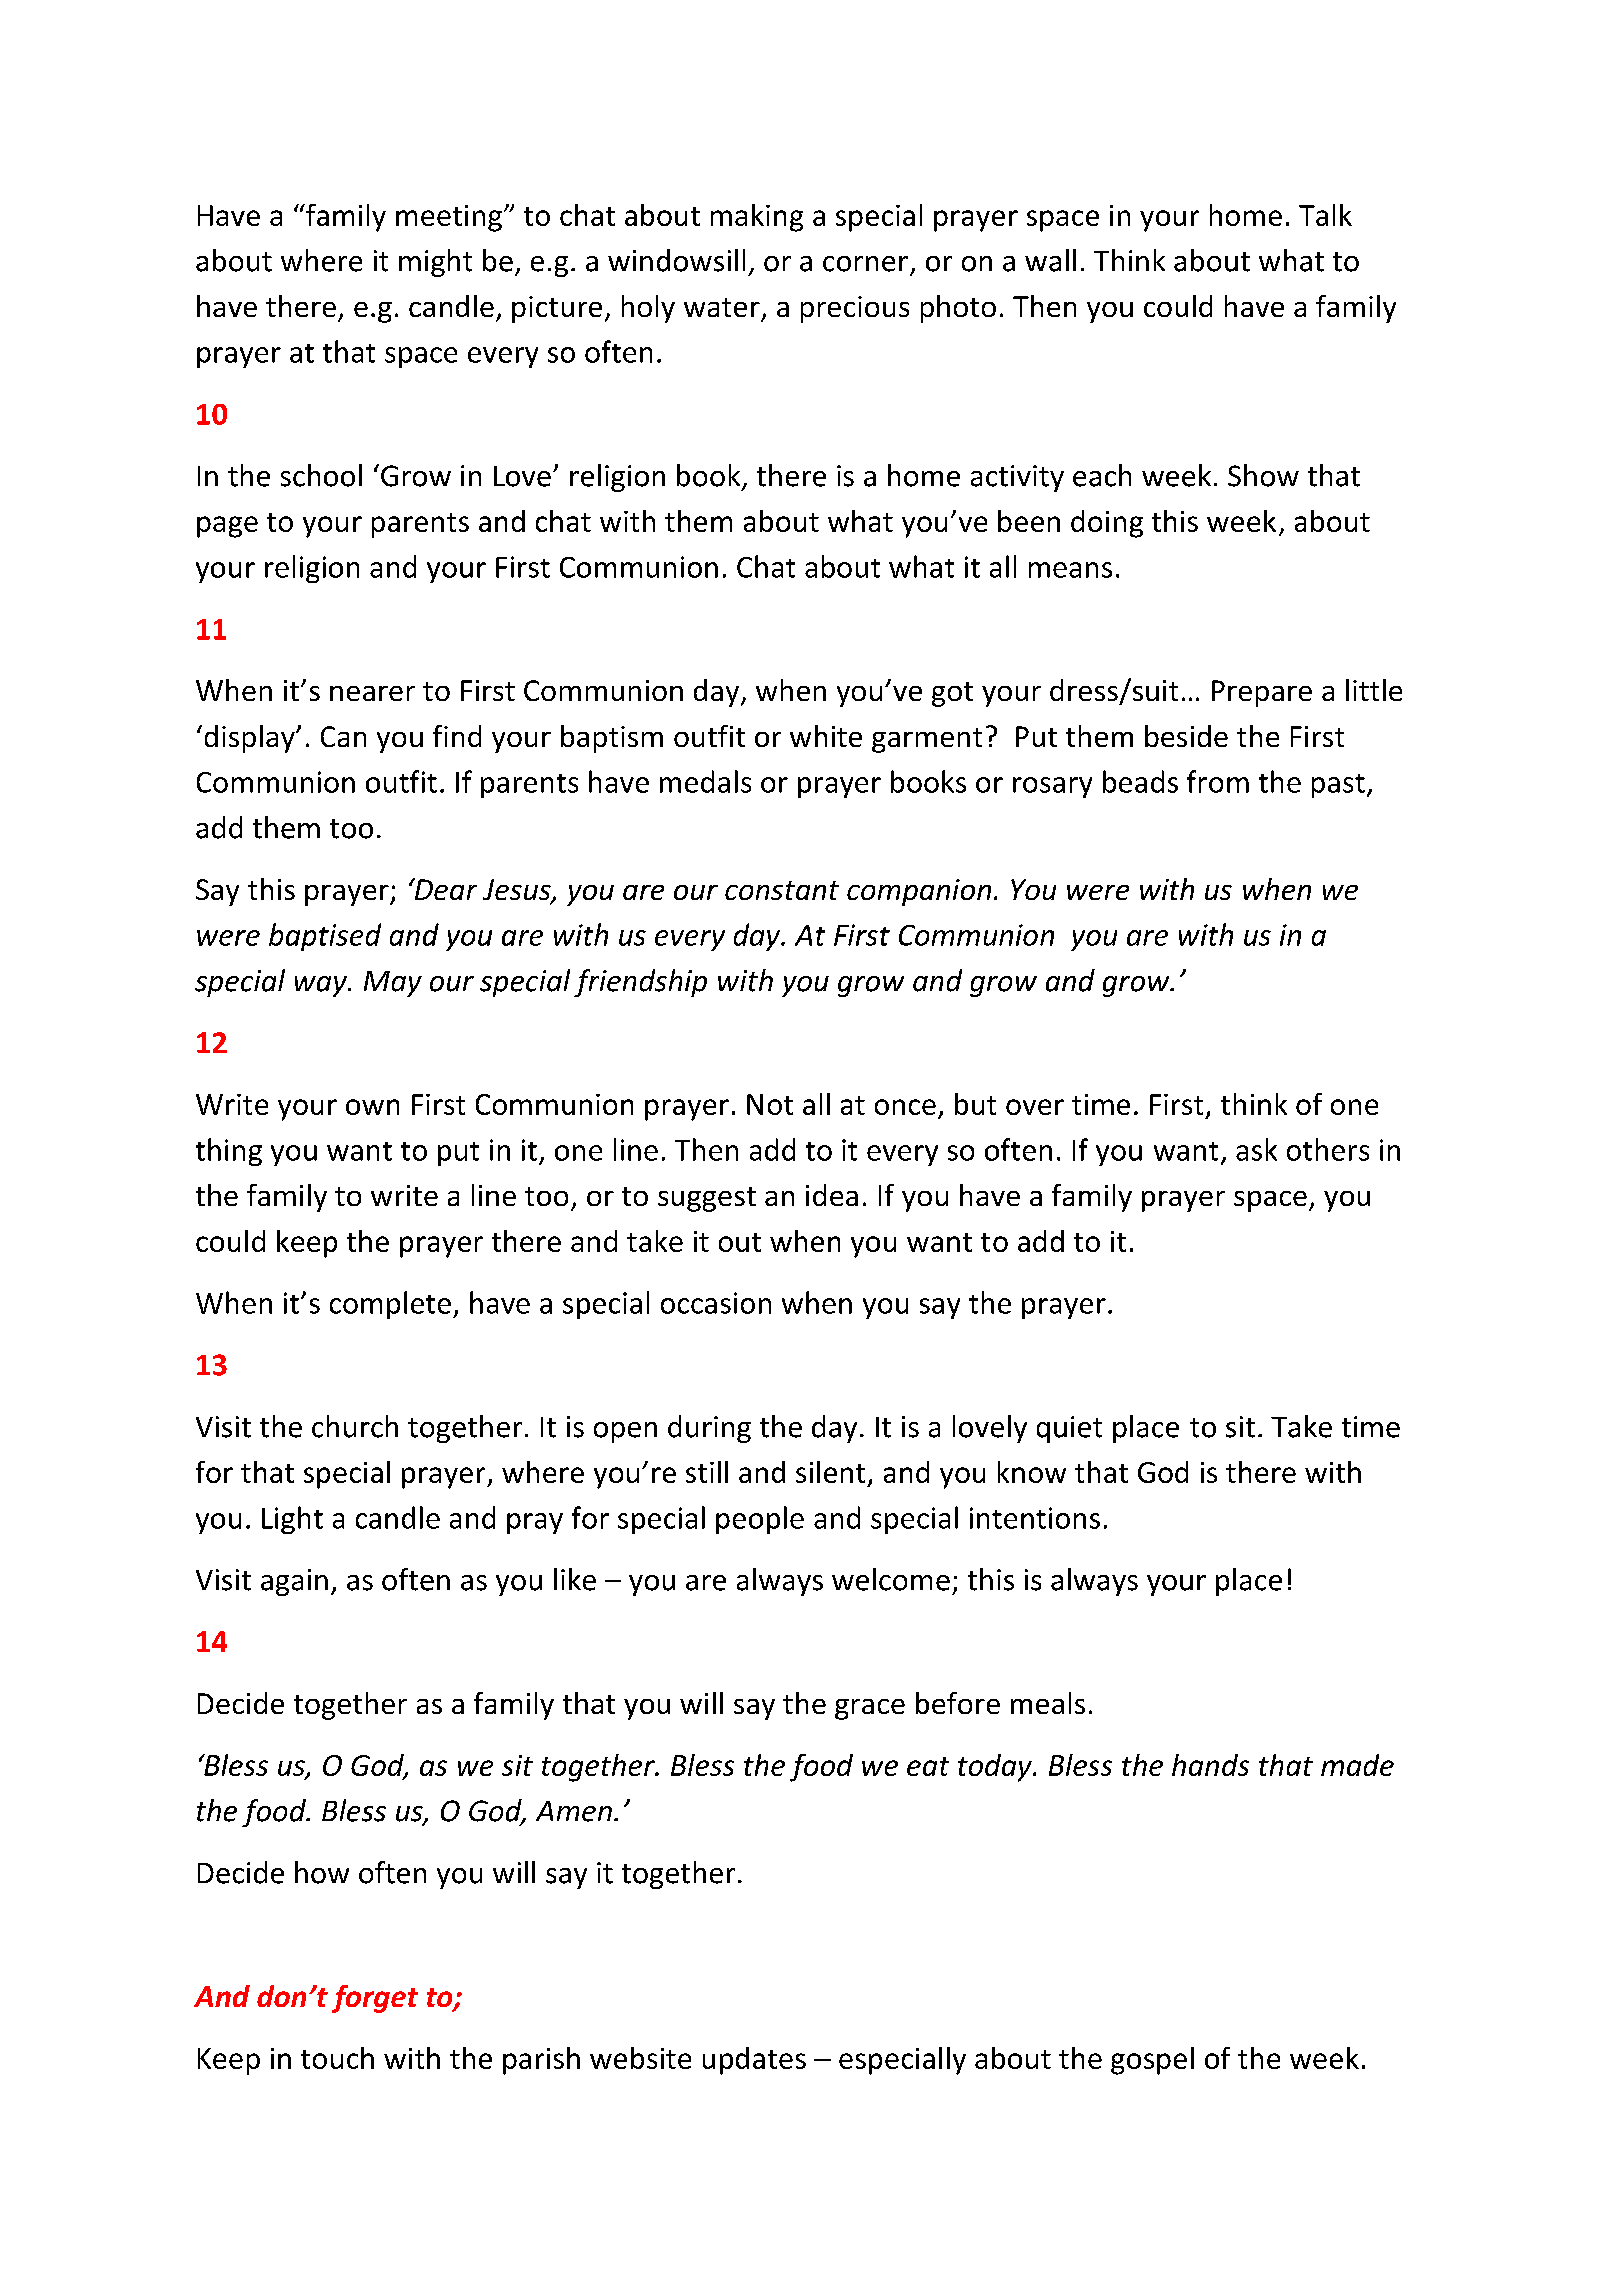 This screenshot has height=2279, width=1611. Describe the element at coordinates (865, 264) in the screenshot. I see `corner` at that location.
